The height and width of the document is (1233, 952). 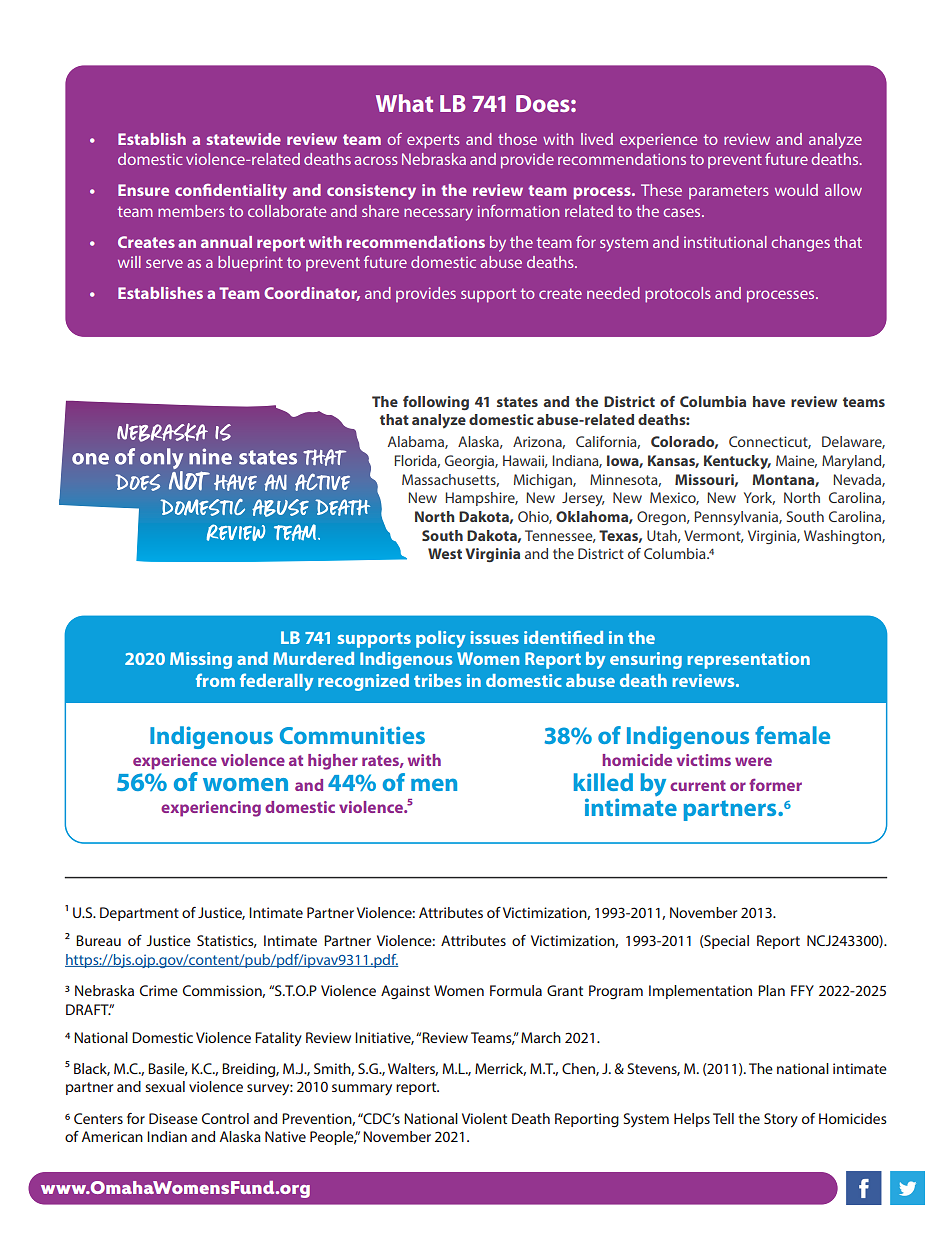 What do you see at coordinates (433, 141) in the document?
I see `experts` at bounding box center [433, 141].
